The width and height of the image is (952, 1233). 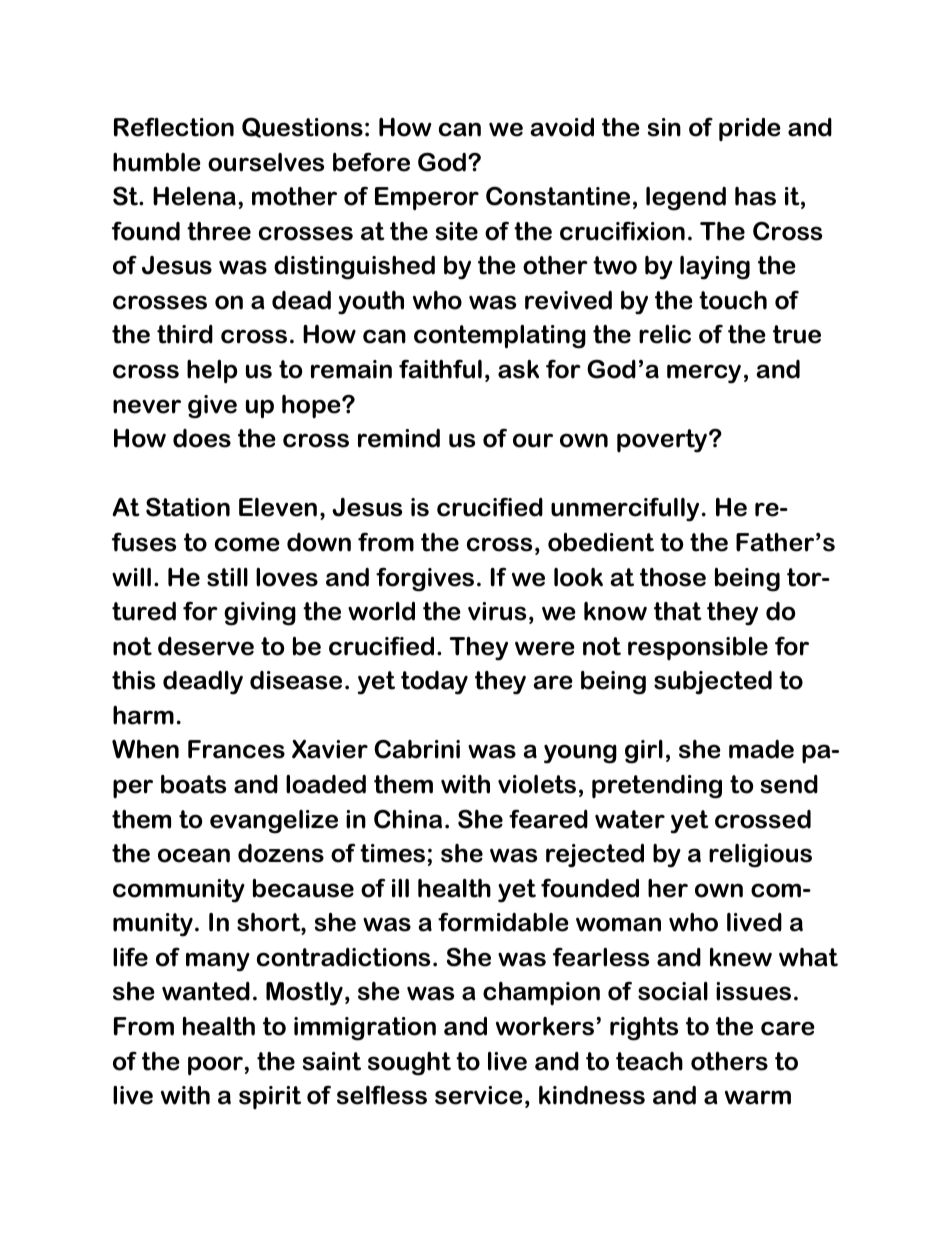 What do you see at coordinates (427, 199) in the image?
I see `Emperor` at bounding box center [427, 199].
